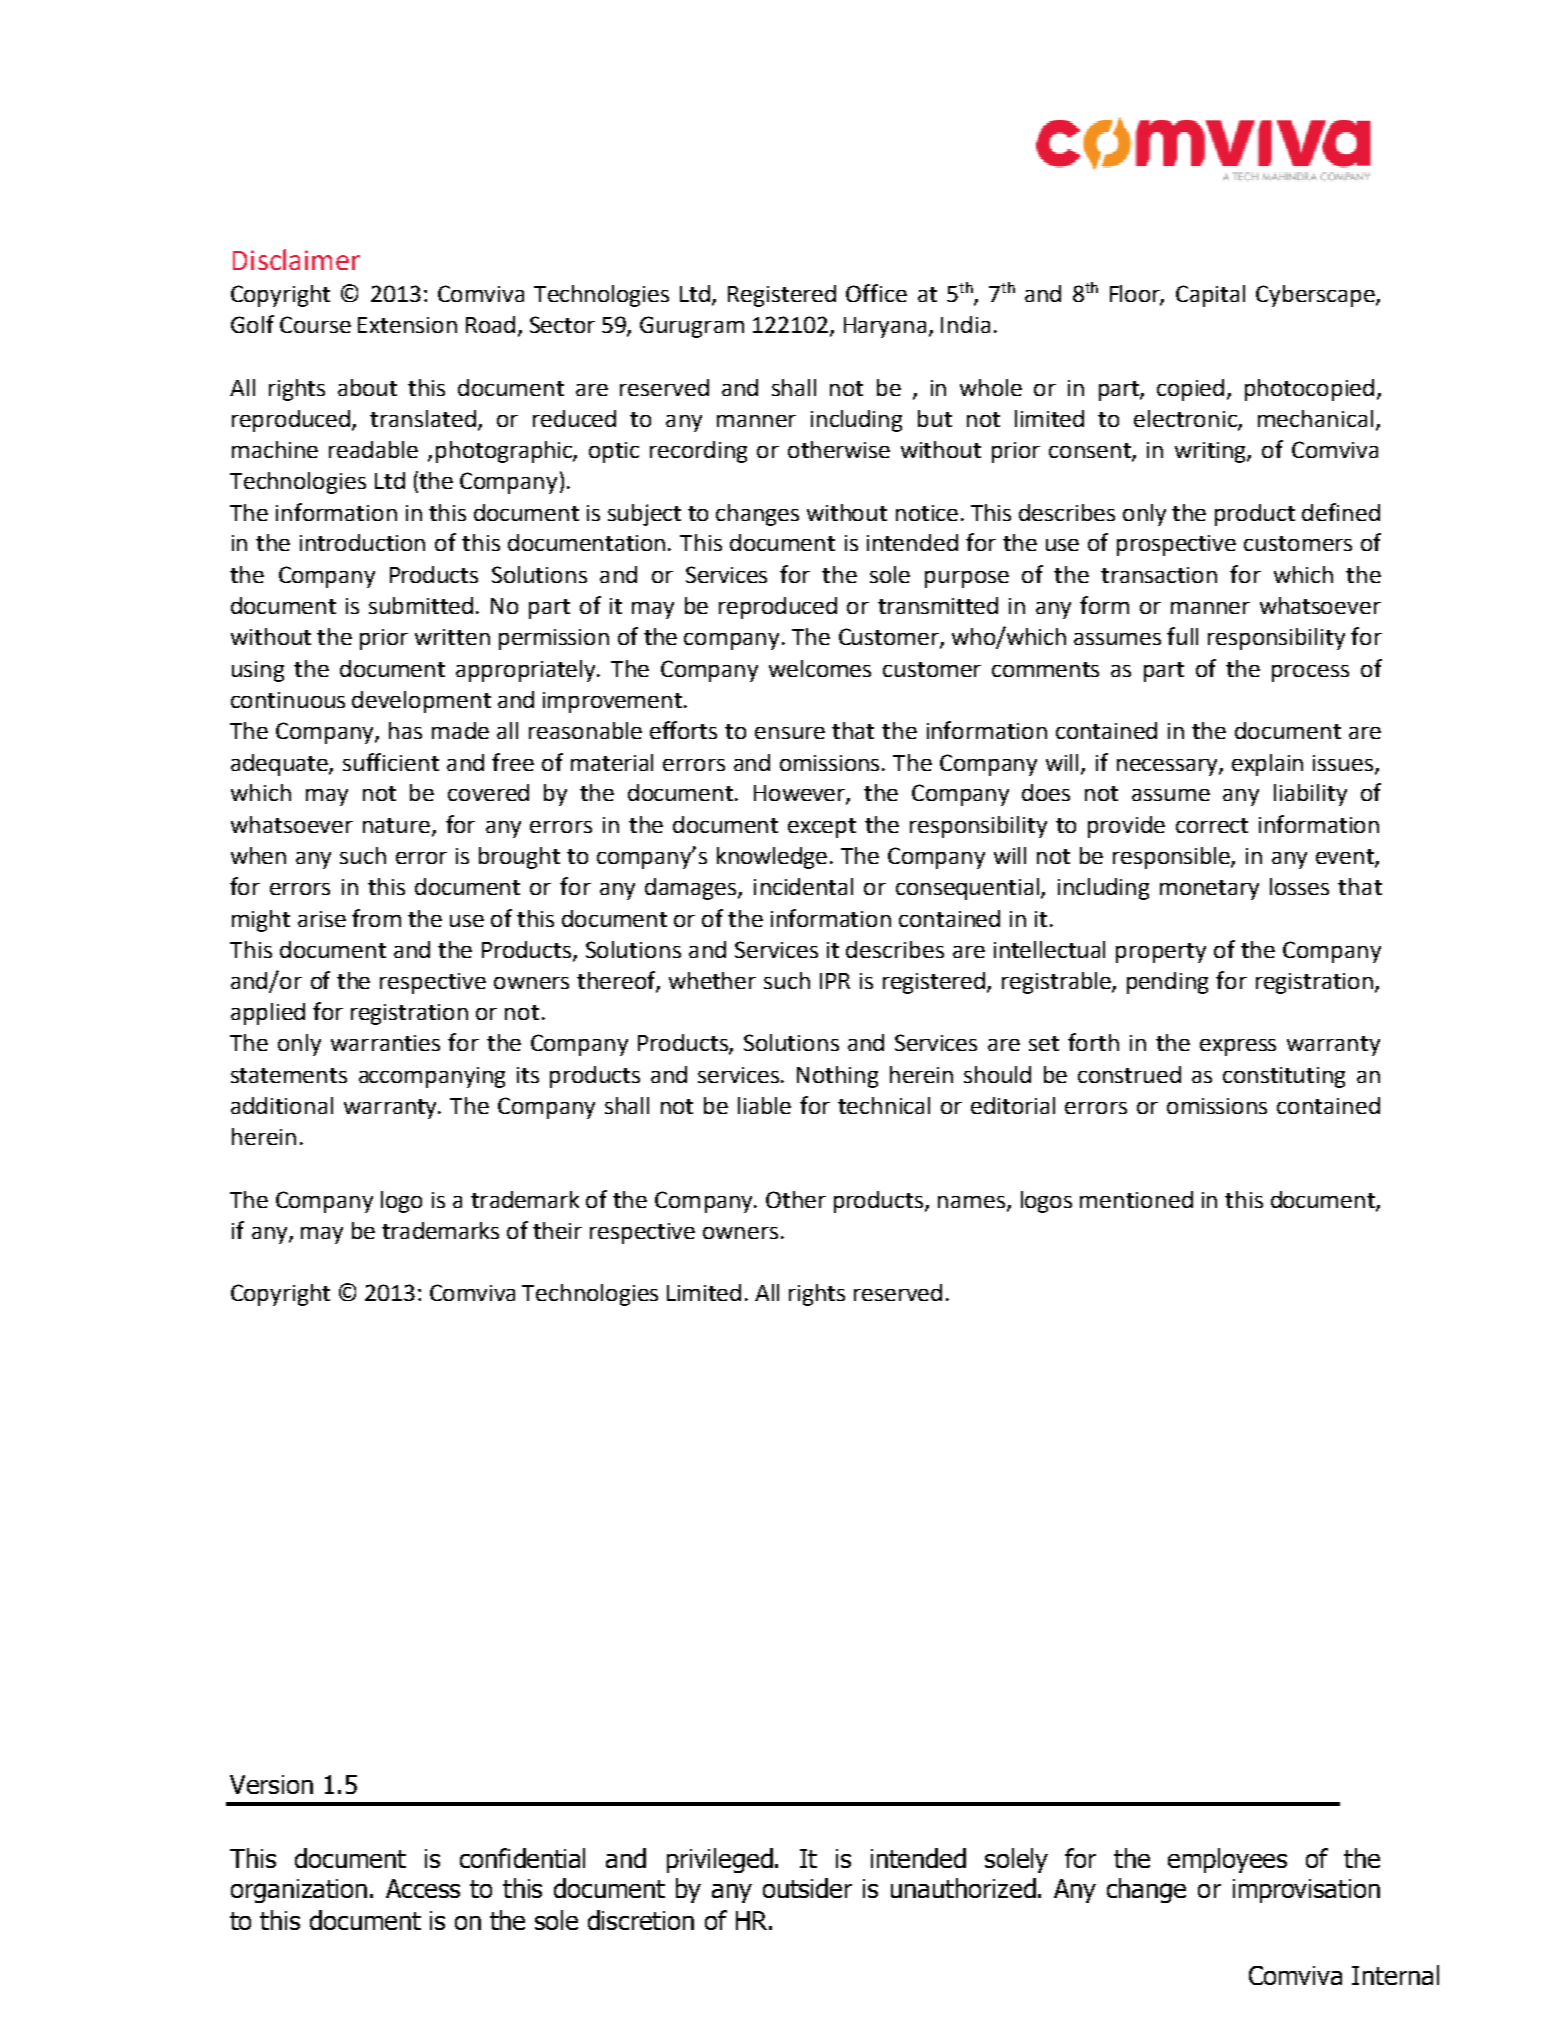 This screenshot has width=1566, height=2026. What do you see at coordinates (876, 293) in the screenshot?
I see `Office` at bounding box center [876, 293].
